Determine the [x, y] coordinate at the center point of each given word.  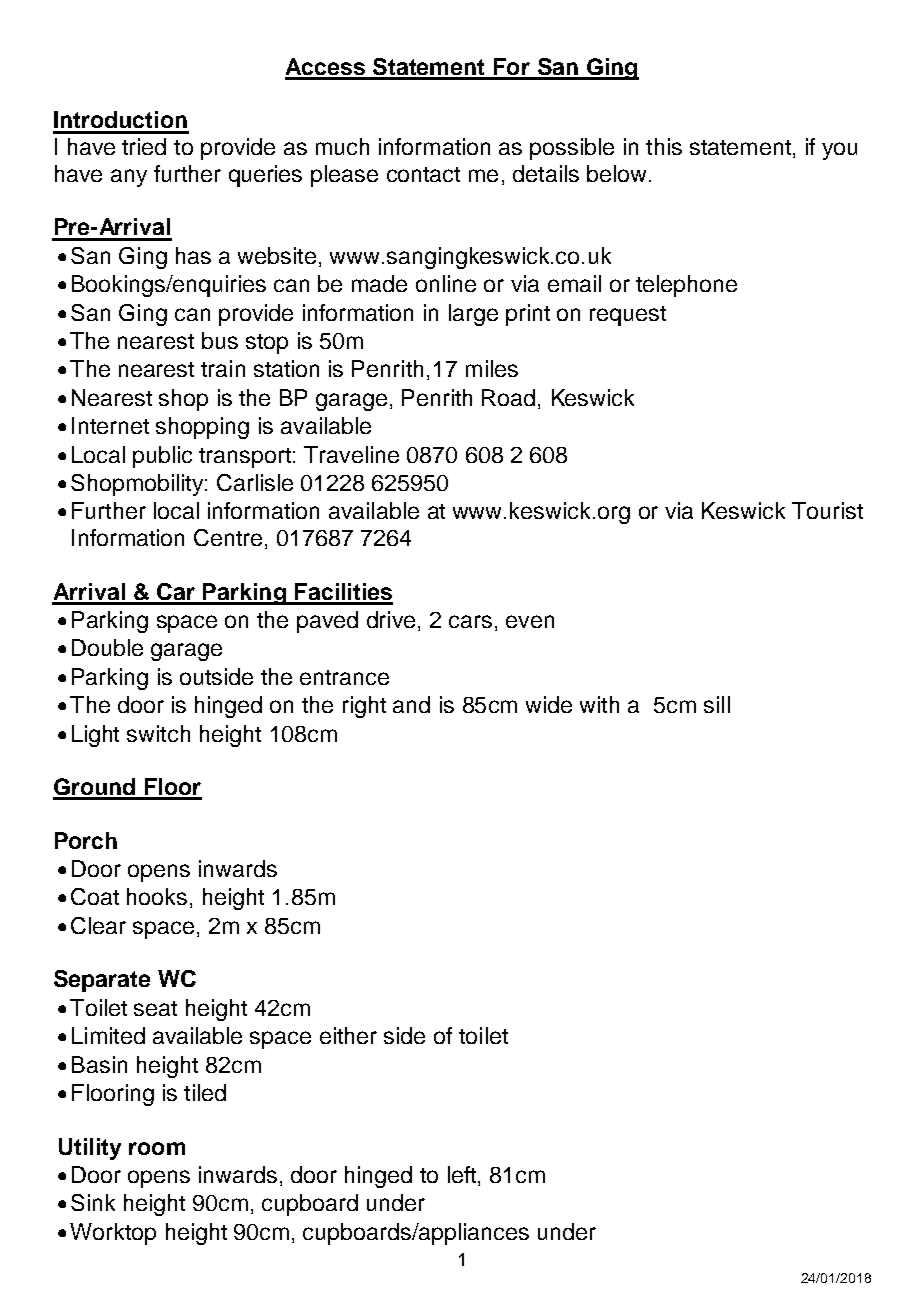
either [348, 1035]
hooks [157, 896]
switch [158, 733]
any [129, 178]
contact [423, 174]
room [157, 1148]
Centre [228, 537]
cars [470, 621]
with [599, 704]
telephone [686, 286]
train [223, 368]
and [411, 704]
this [664, 146]
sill [717, 704]
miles [492, 368]
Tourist [827, 510]
